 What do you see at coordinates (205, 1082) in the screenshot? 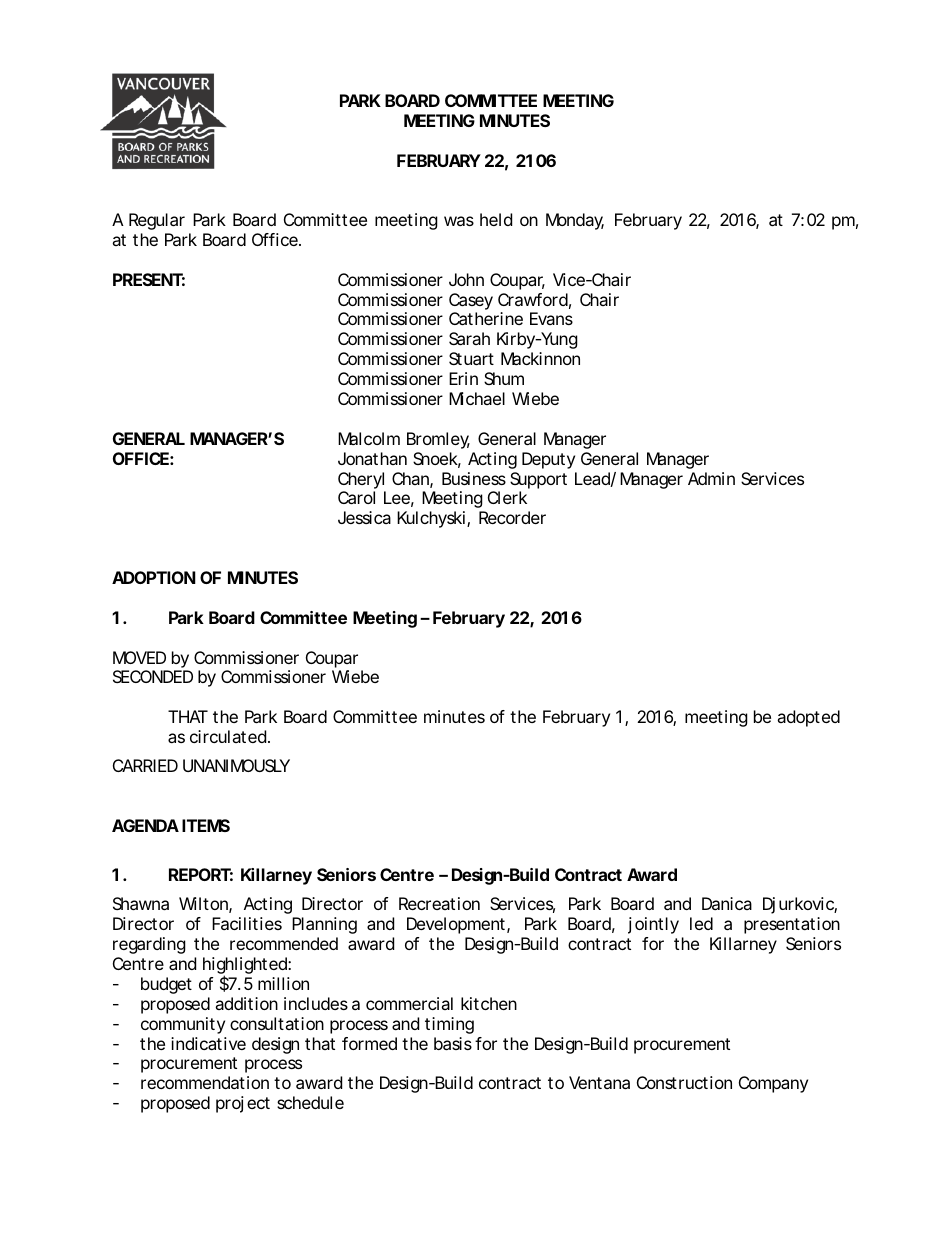
I see `recommendation` at bounding box center [205, 1082].
